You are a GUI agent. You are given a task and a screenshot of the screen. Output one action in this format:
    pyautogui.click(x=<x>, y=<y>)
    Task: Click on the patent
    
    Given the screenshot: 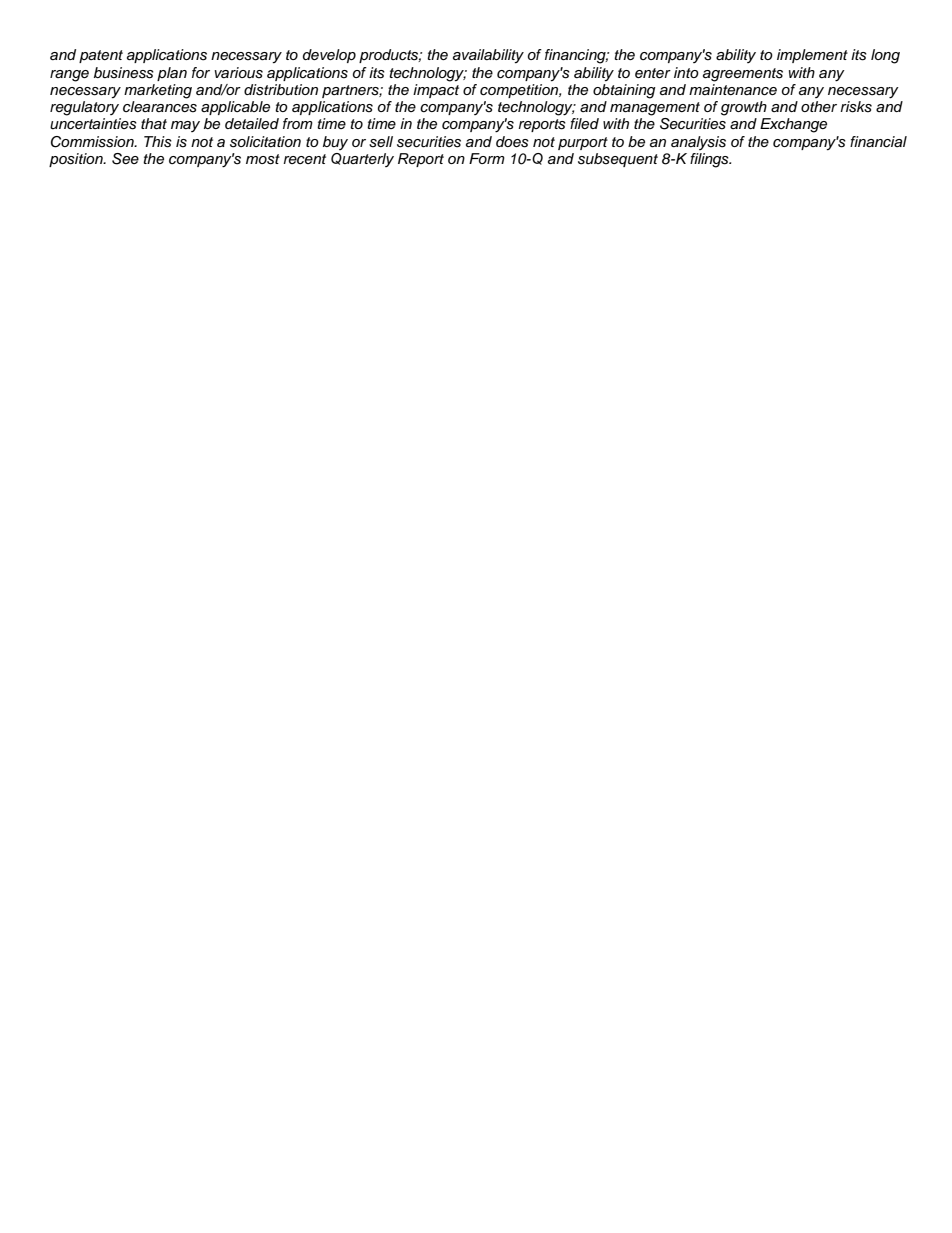 What is the action you would take?
    pyautogui.click(x=101, y=56)
